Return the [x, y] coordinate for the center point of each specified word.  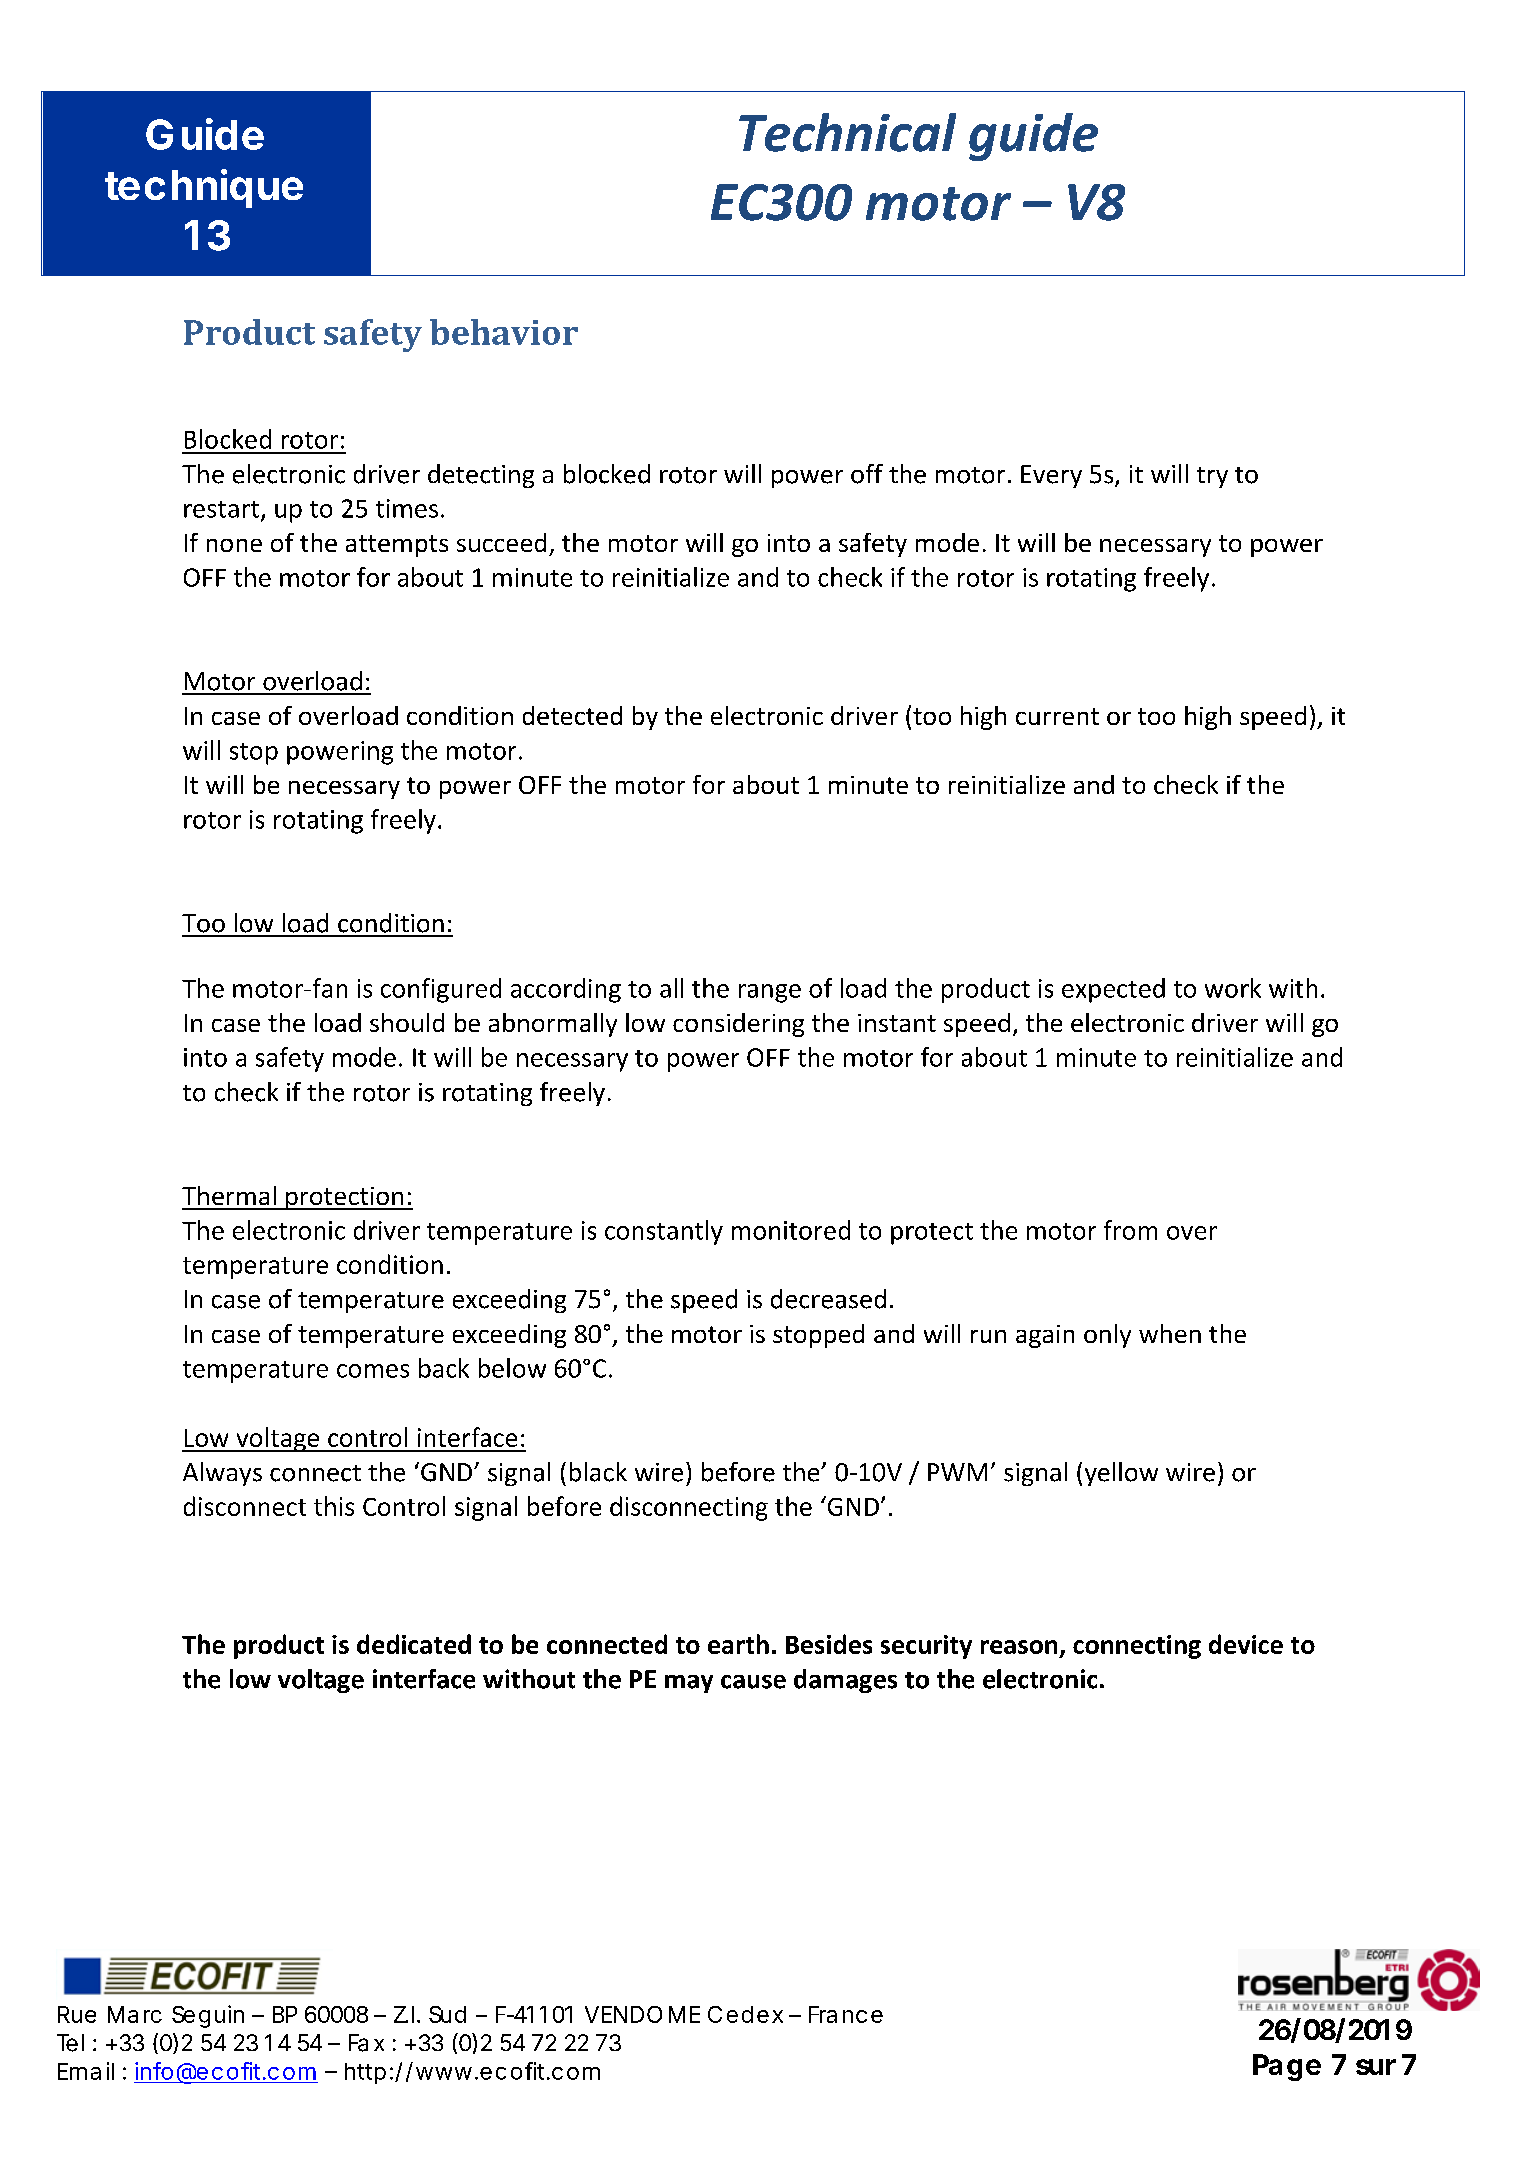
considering [738, 1025]
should [407, 1022]
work [1233, 988]
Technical [847, 132]
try [1212, 477]
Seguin [208, 2016]
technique [204, 188]
